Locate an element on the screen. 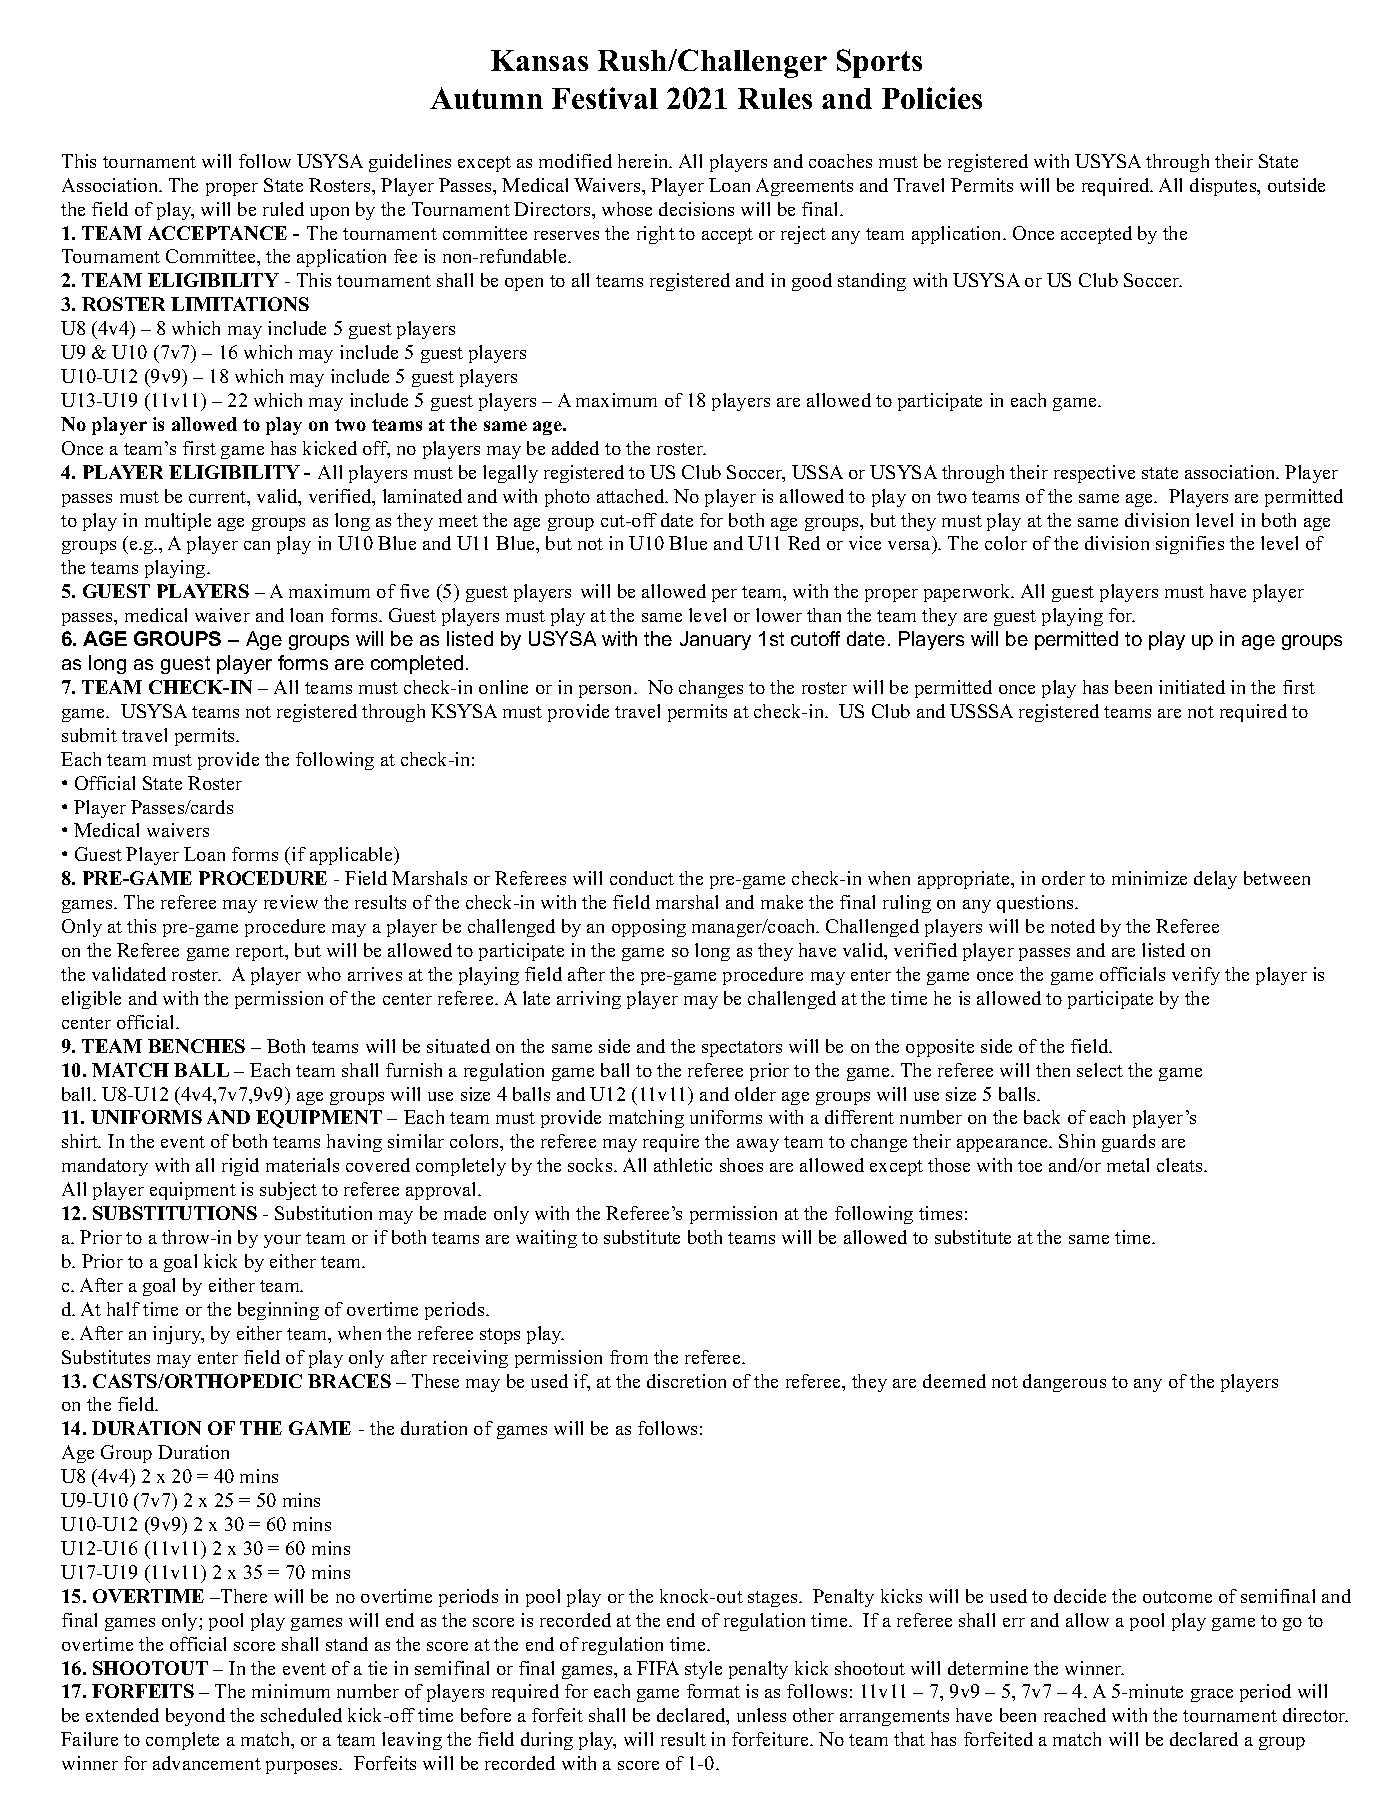  rigid is located at coordinates (240, 1167).
